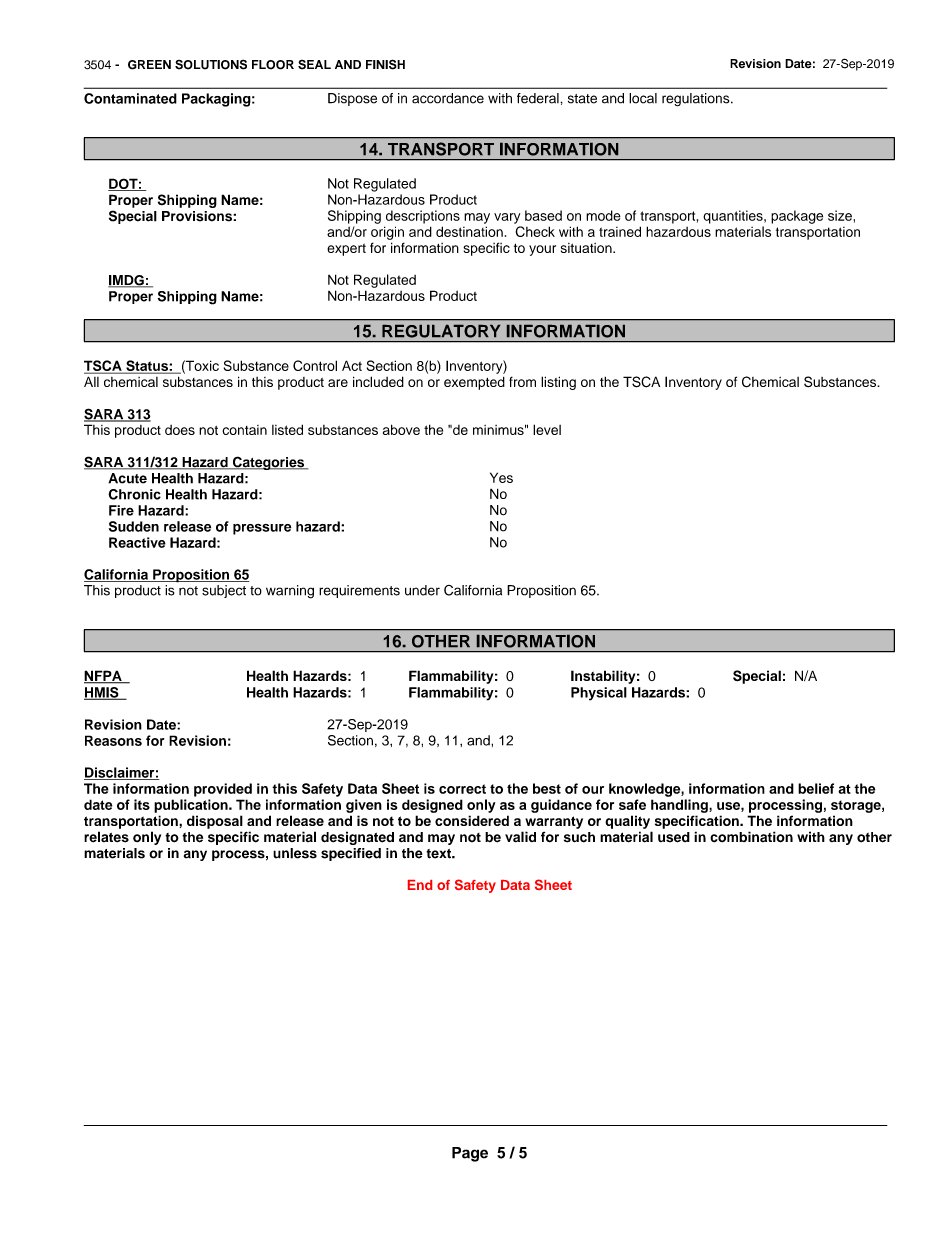  Describe the element at coordinates (224, 591) in the document. I see `subject` at that location.
